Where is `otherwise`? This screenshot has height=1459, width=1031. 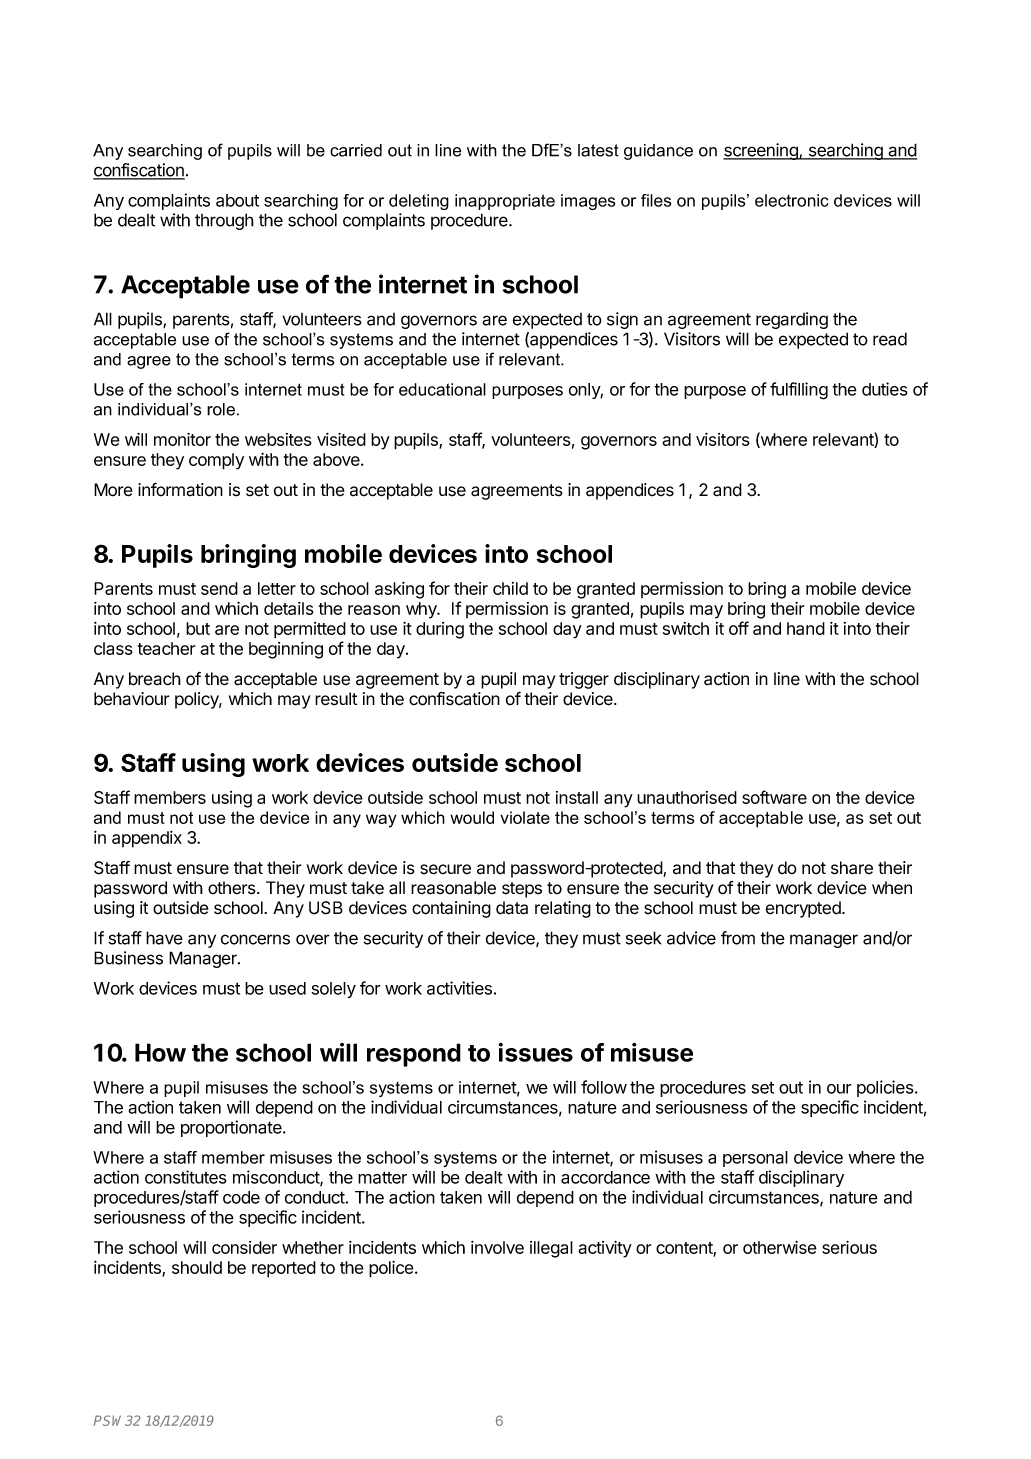
otherwise is located at coordinates (780, 1247).
